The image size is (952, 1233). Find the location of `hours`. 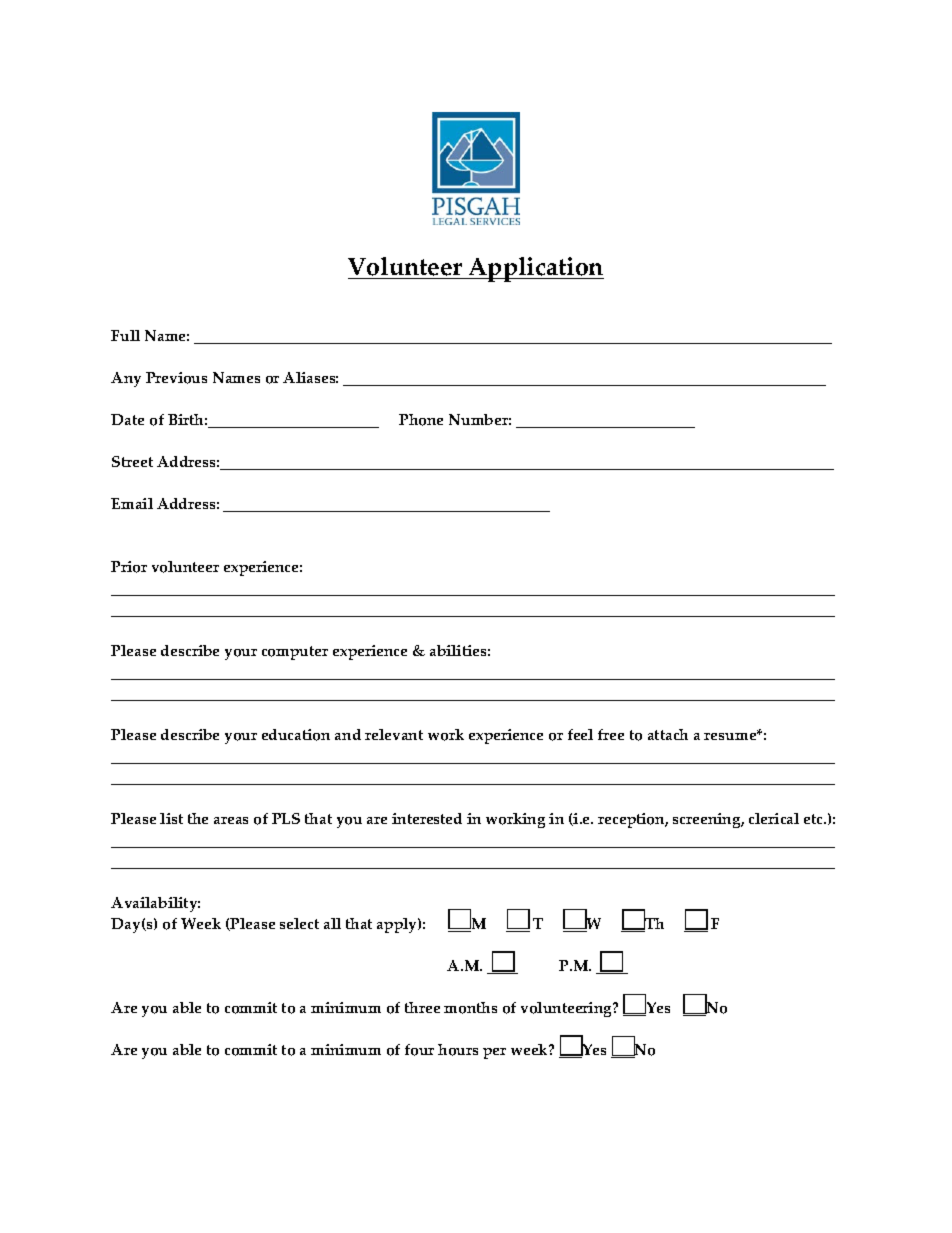

hours is located at coordinates (458, 1050).
